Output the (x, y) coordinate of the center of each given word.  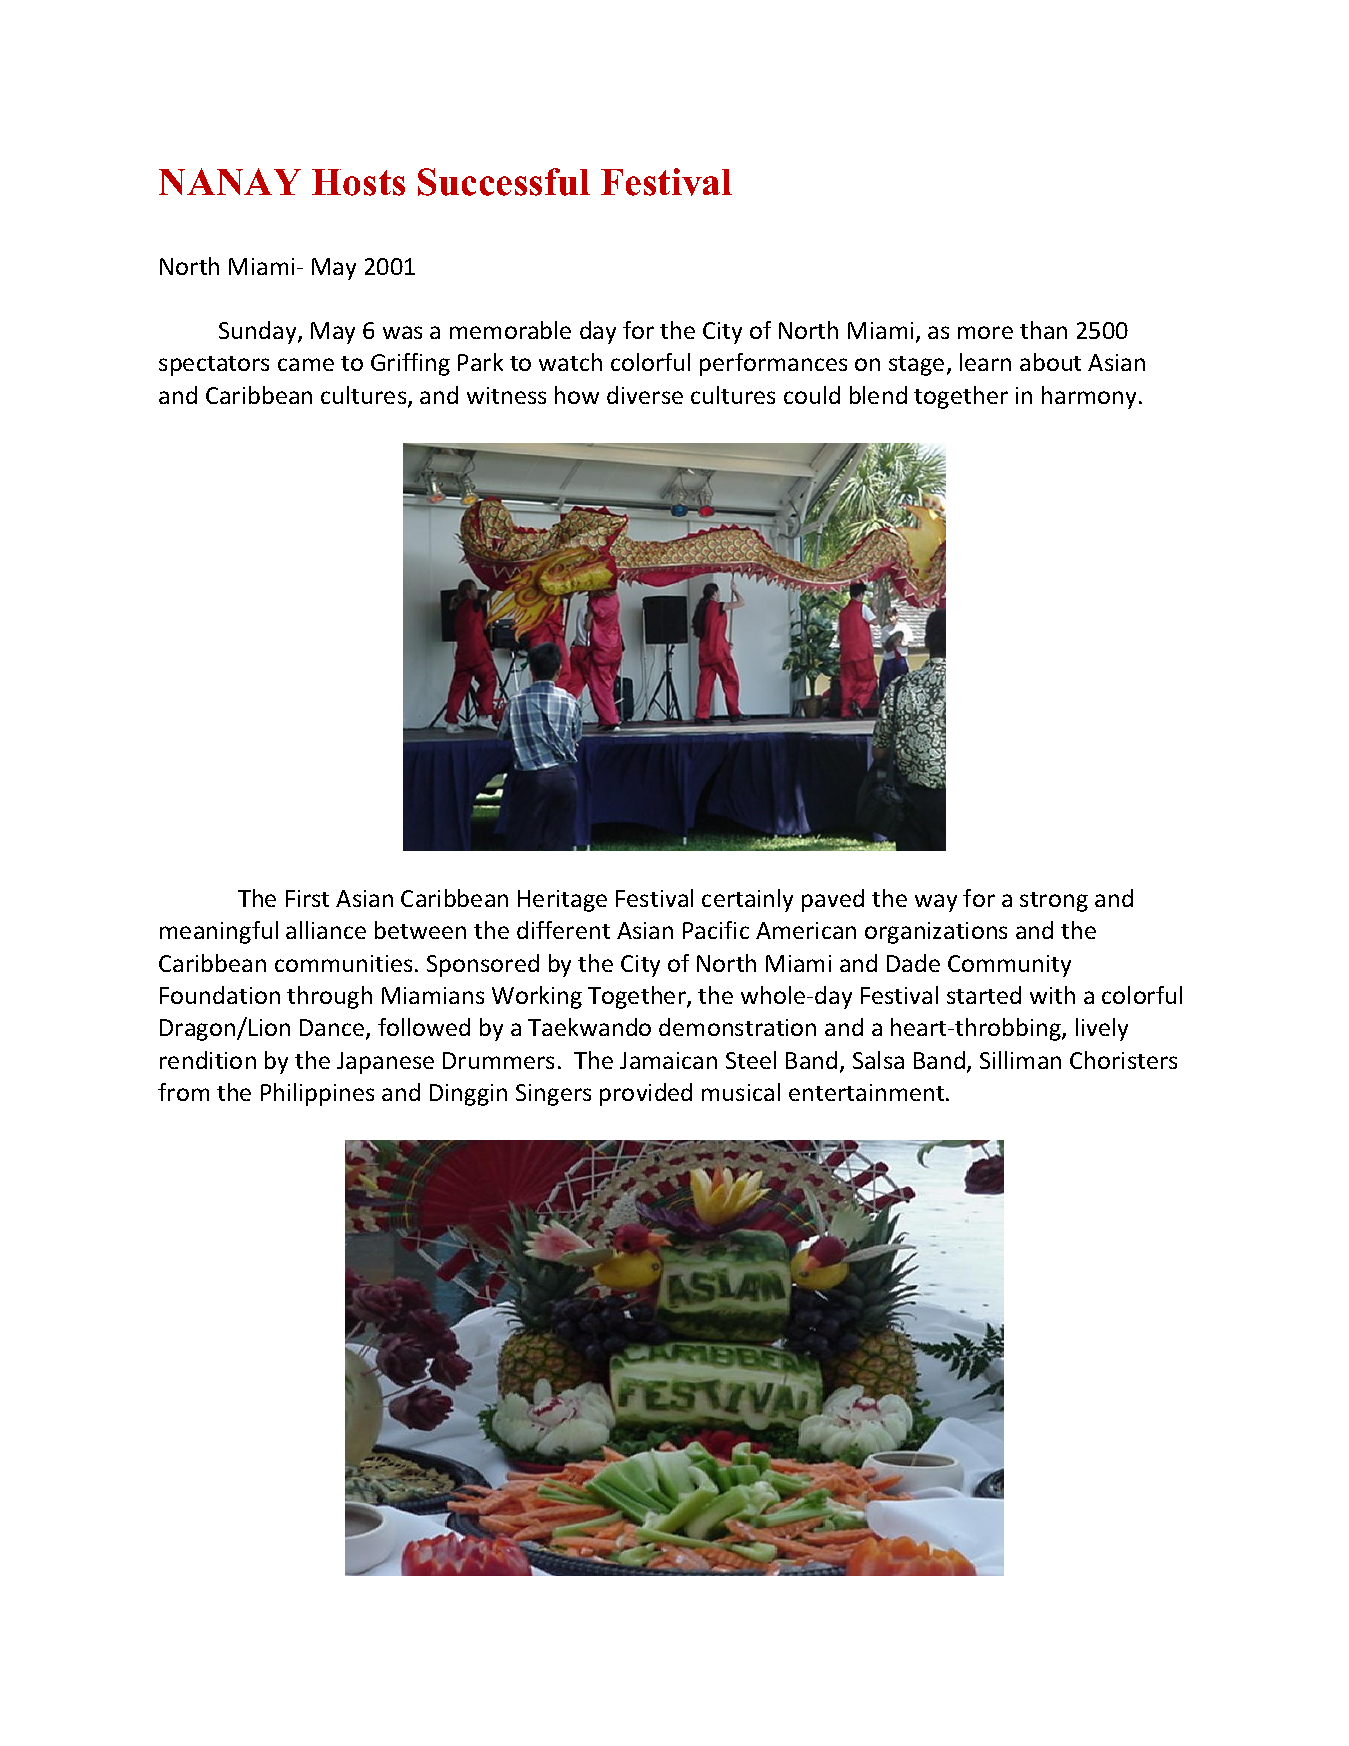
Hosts (358, 182)
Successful (504, 182)
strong (1054, 902)
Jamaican (668, 1060)
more (985, 332)
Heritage (562, 901)
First (307, 898)
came (306, 364)
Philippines (317, 1094)
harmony (1089, 397)
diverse (645, 395)
